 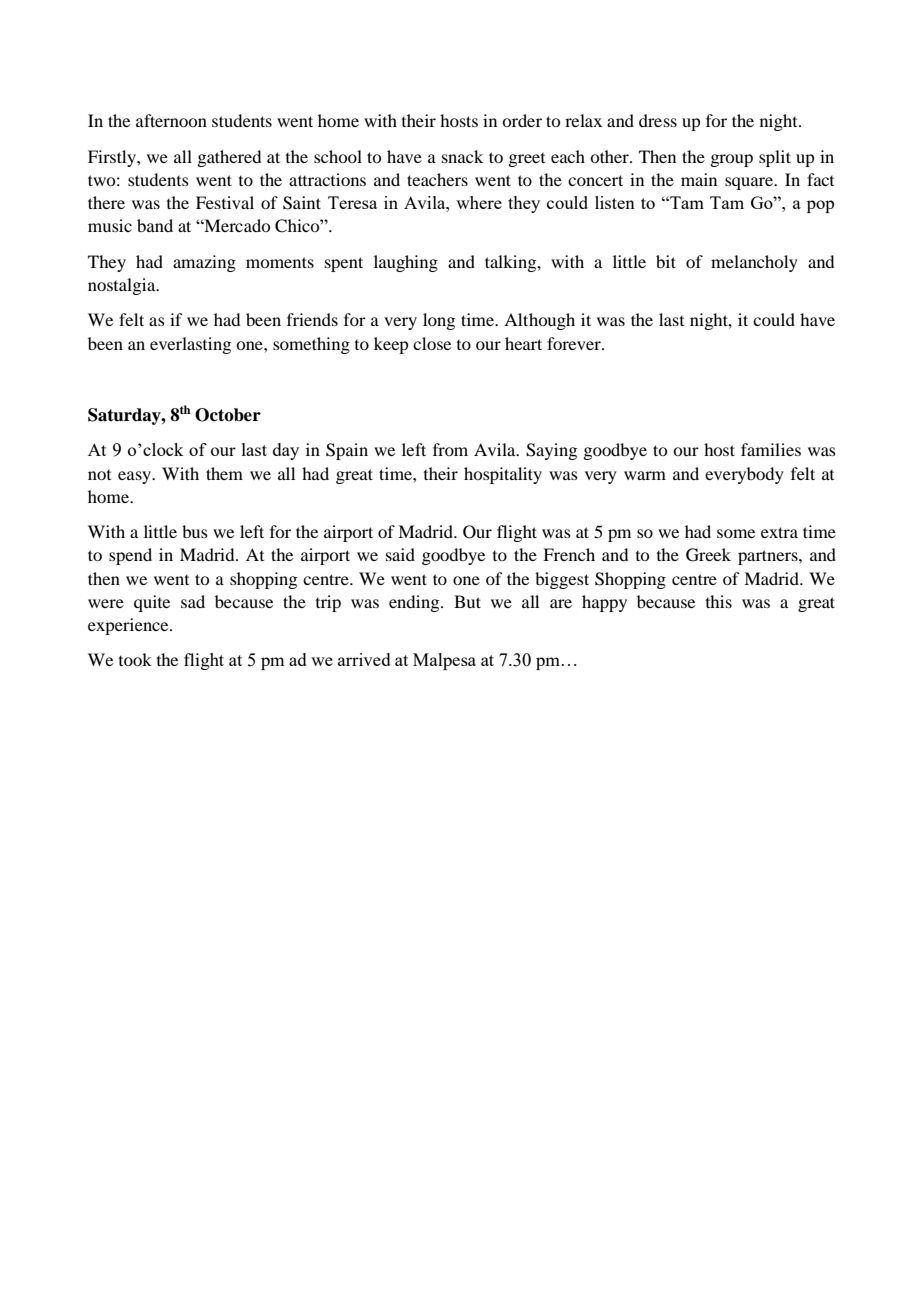 What do you see at coordinates (204, 263) in the document?
I see `amazing` at bounding box center [204, 263].
